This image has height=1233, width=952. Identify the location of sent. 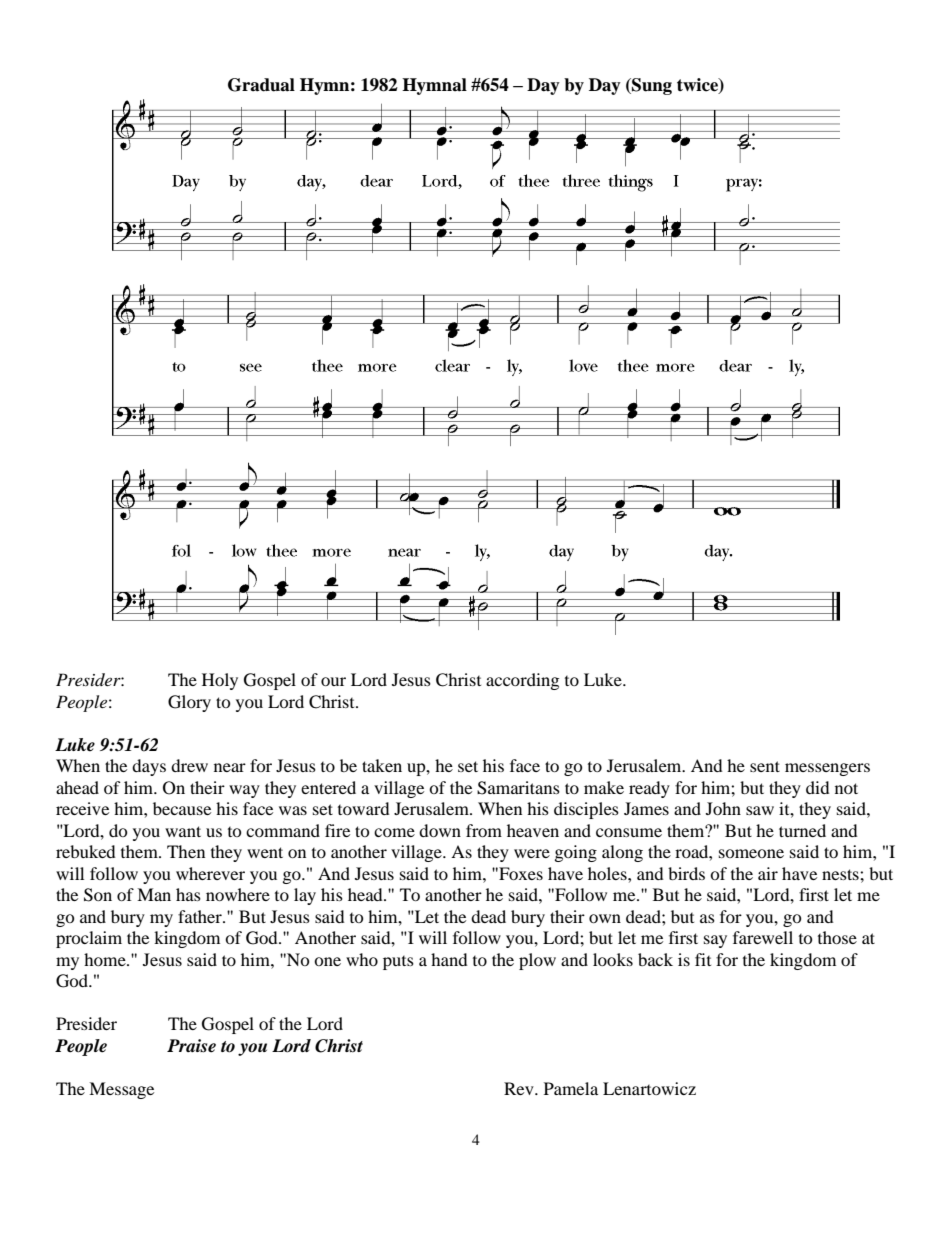
(765, 766).
